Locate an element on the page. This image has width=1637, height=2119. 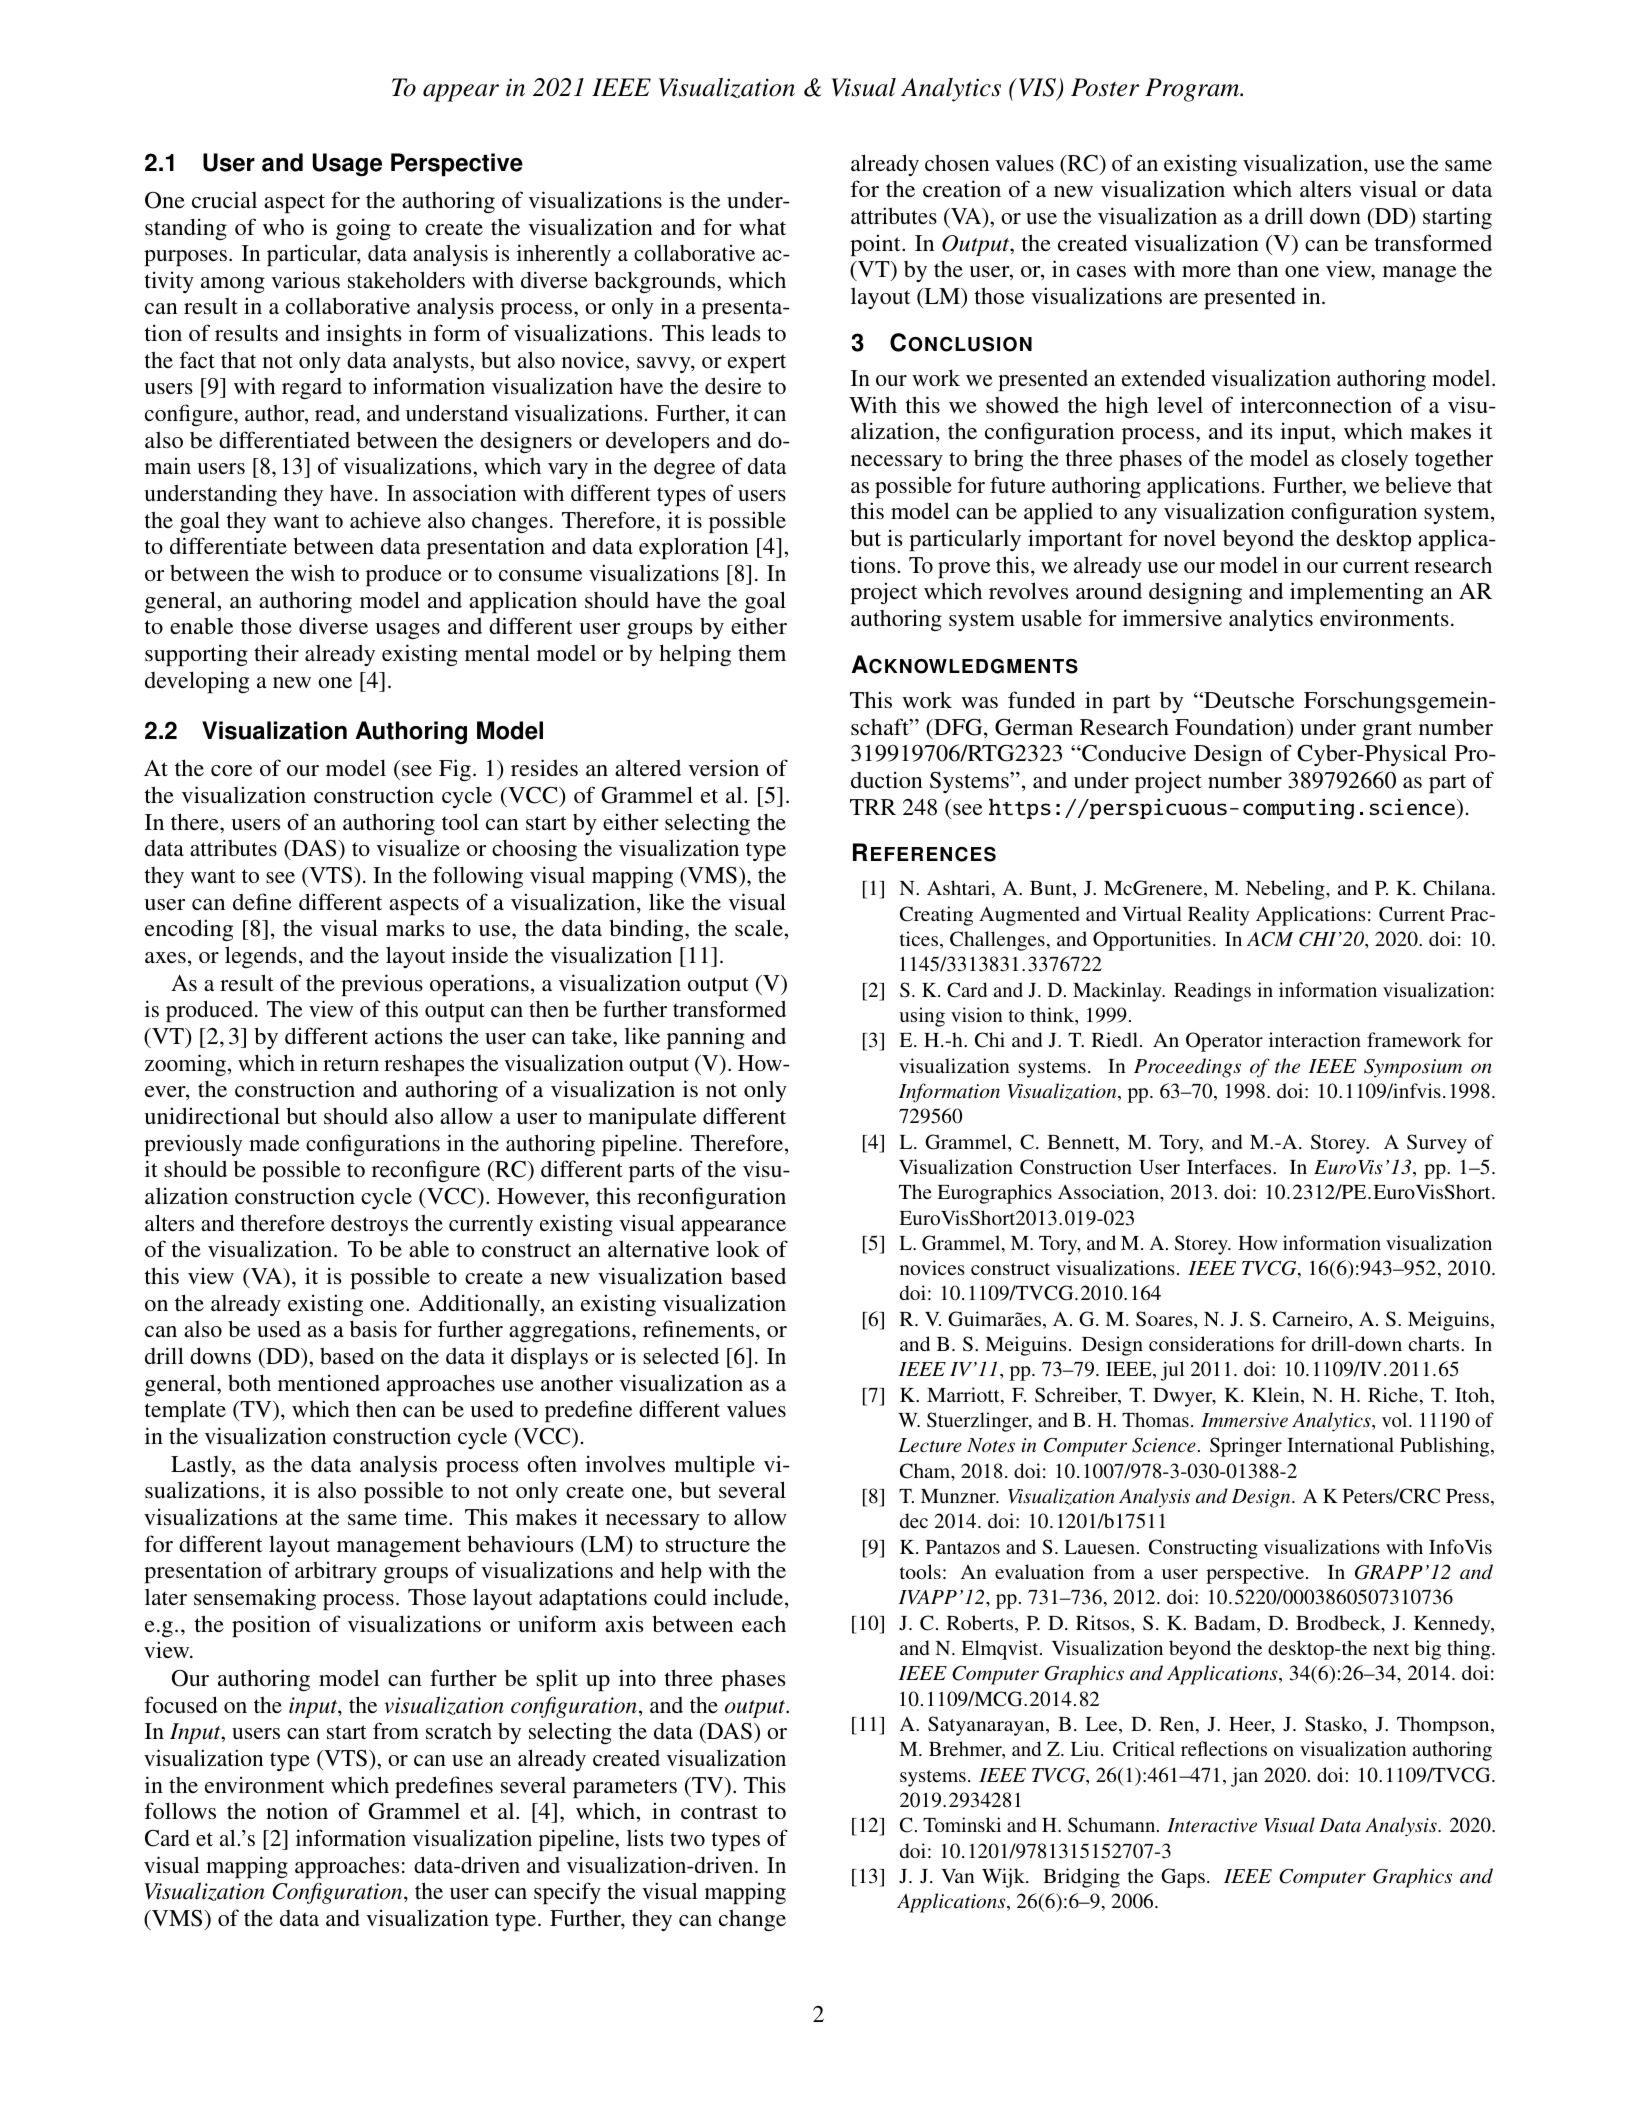
crucial is located at coordinates (224, 199).
